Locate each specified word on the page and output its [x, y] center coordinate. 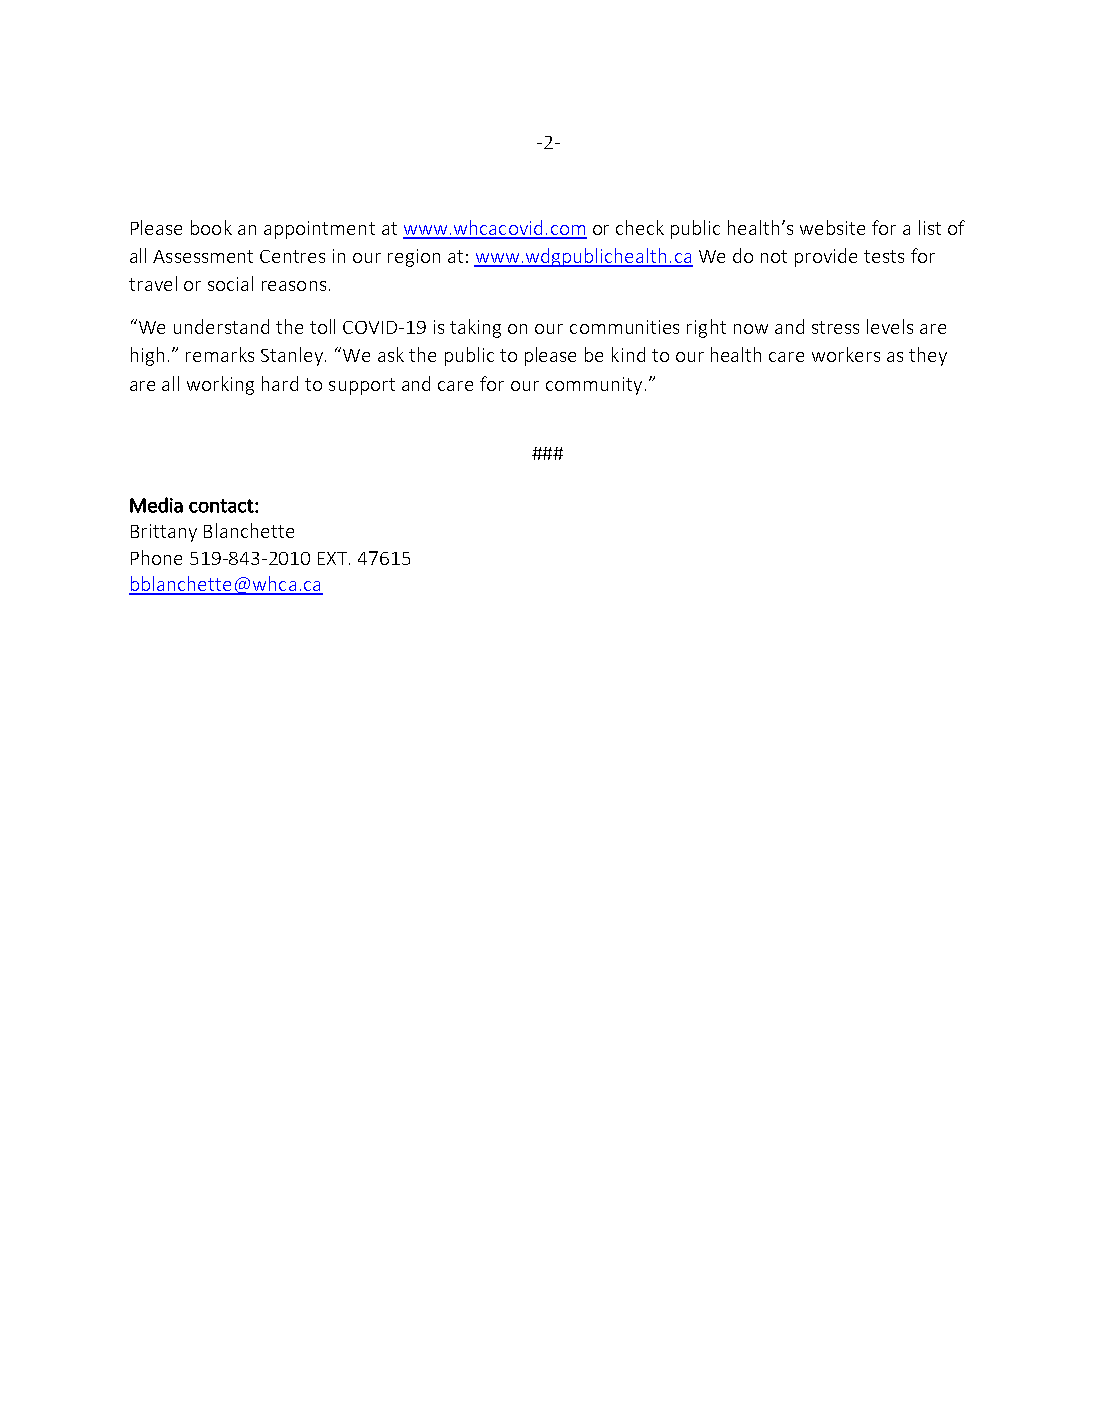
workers [846, 354]
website [832, 227]
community [594, 386]
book [211, 227]
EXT [334, 558]
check [640, 227]
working [220, 385]
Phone [156, 557]
